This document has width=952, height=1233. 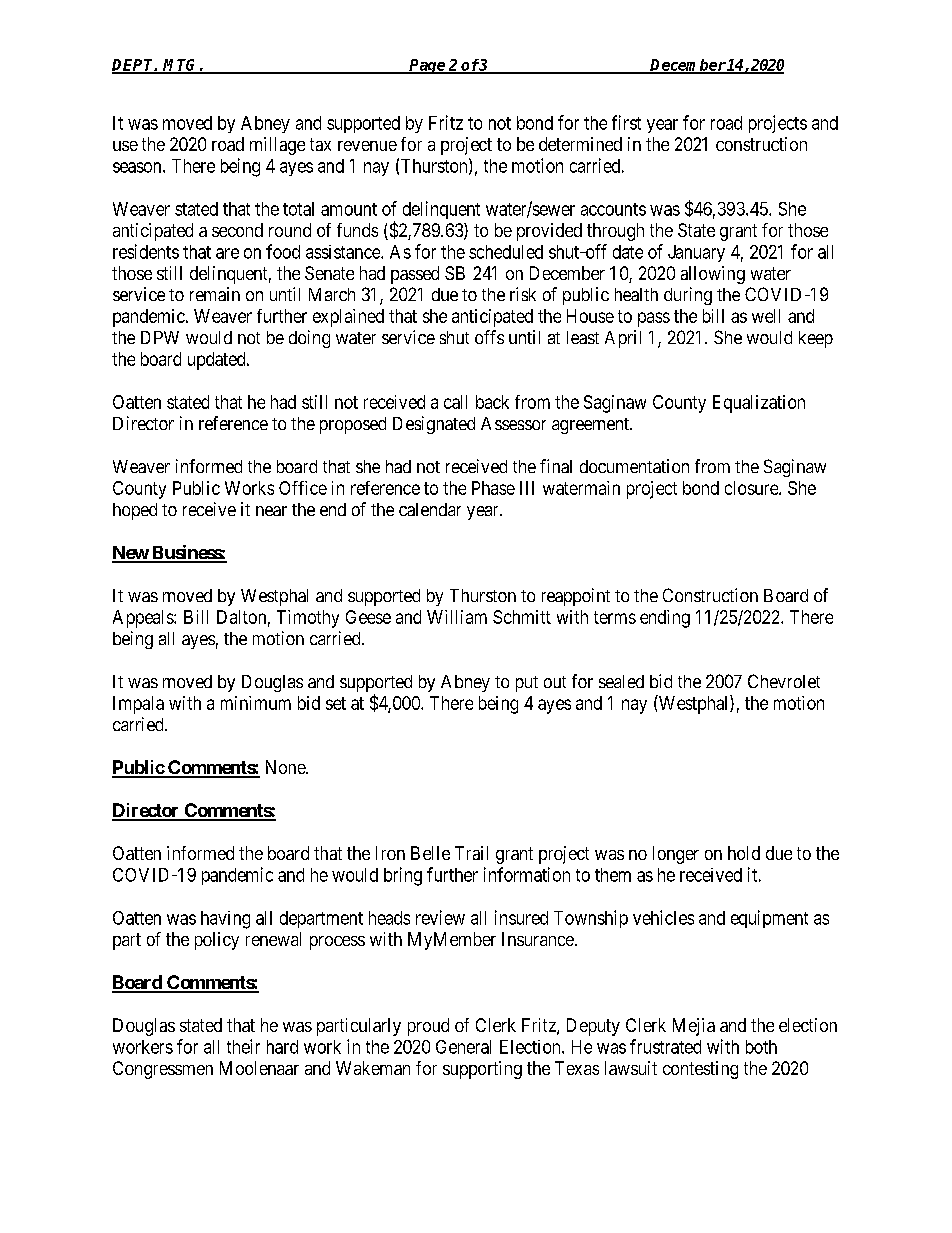 I want to click on ending, so click(x=665, y=619).
